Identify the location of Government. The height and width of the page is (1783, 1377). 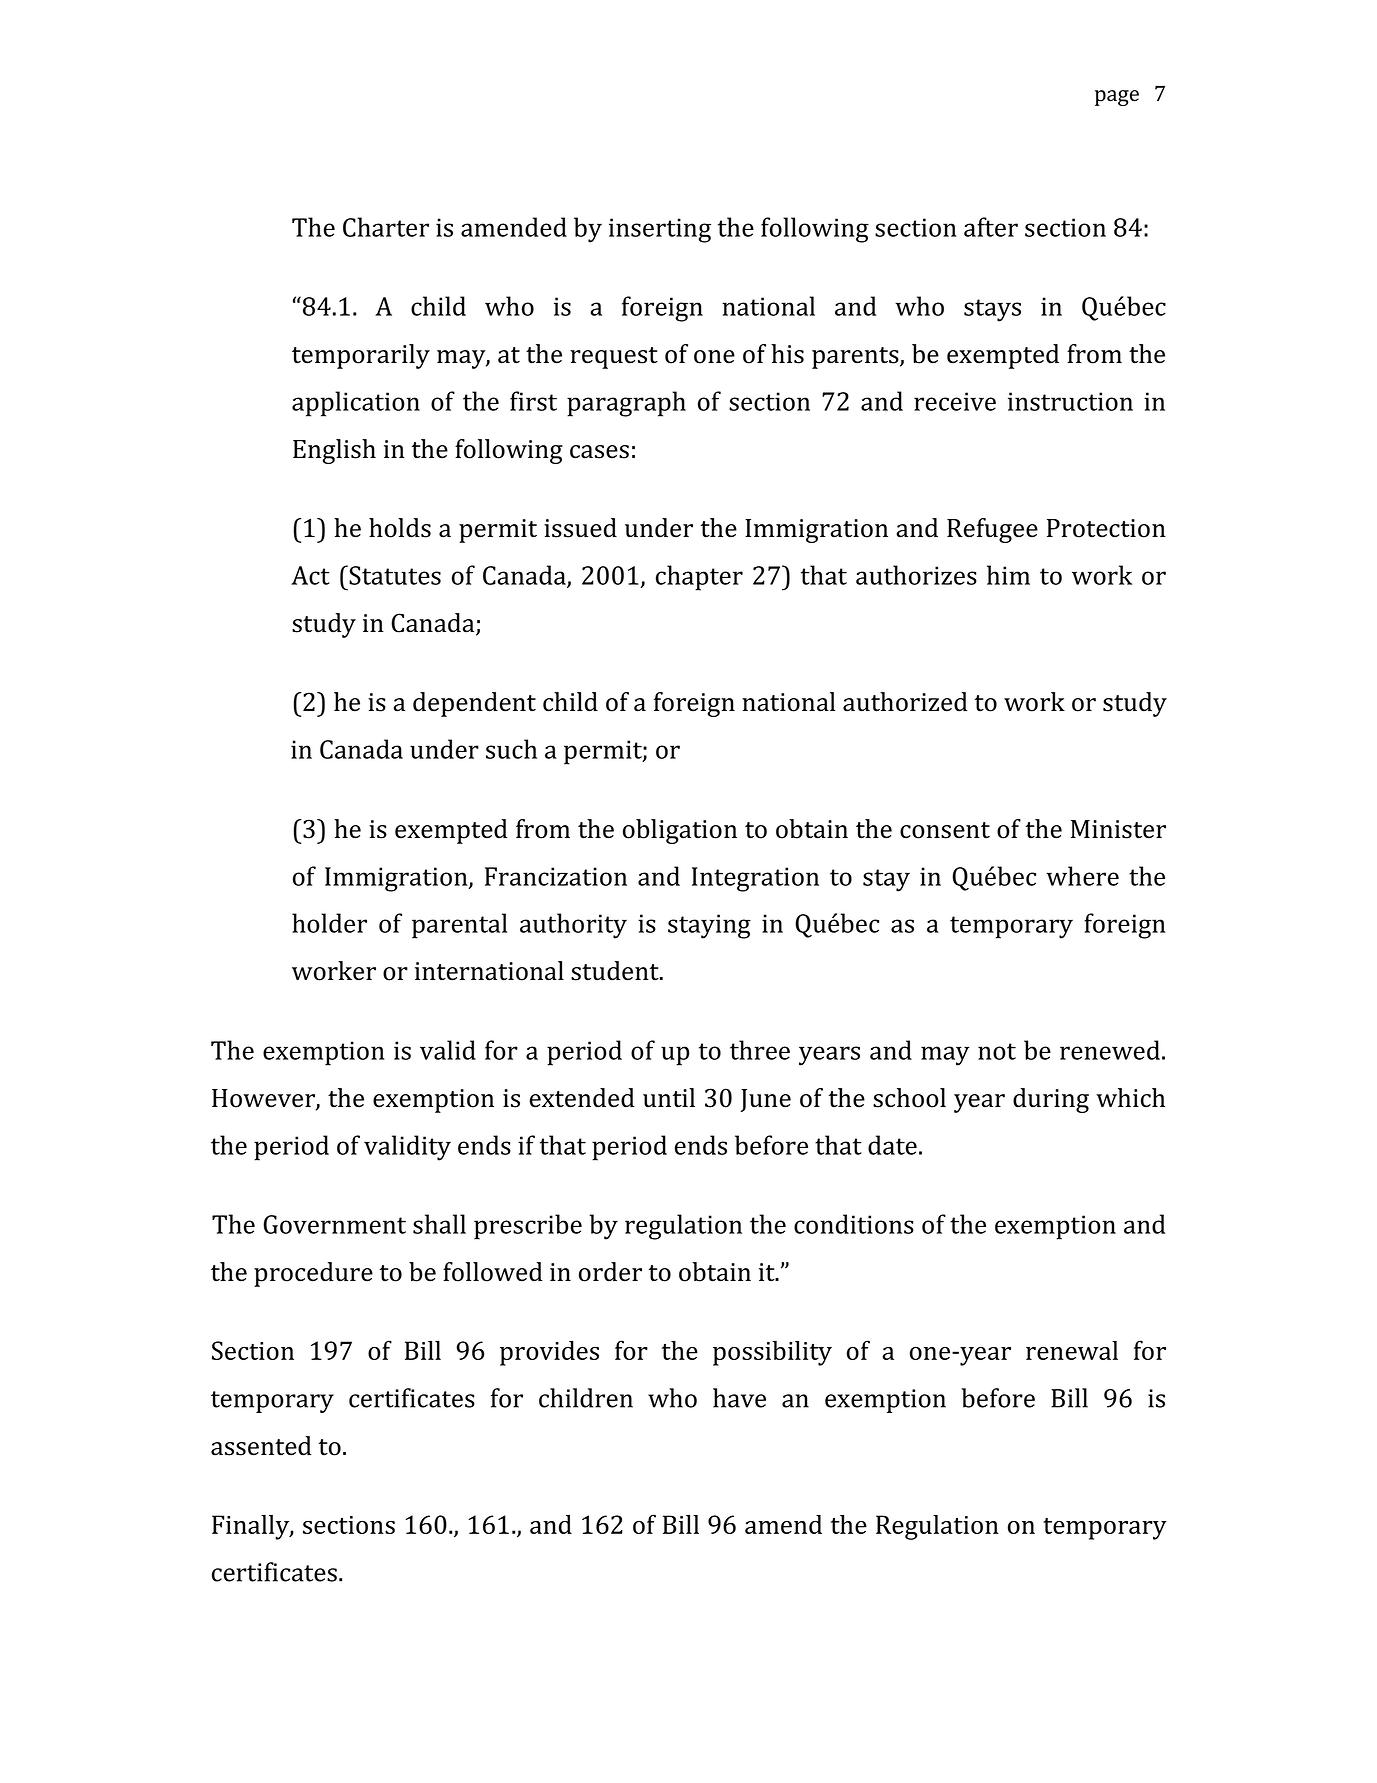
(334, 1224).
